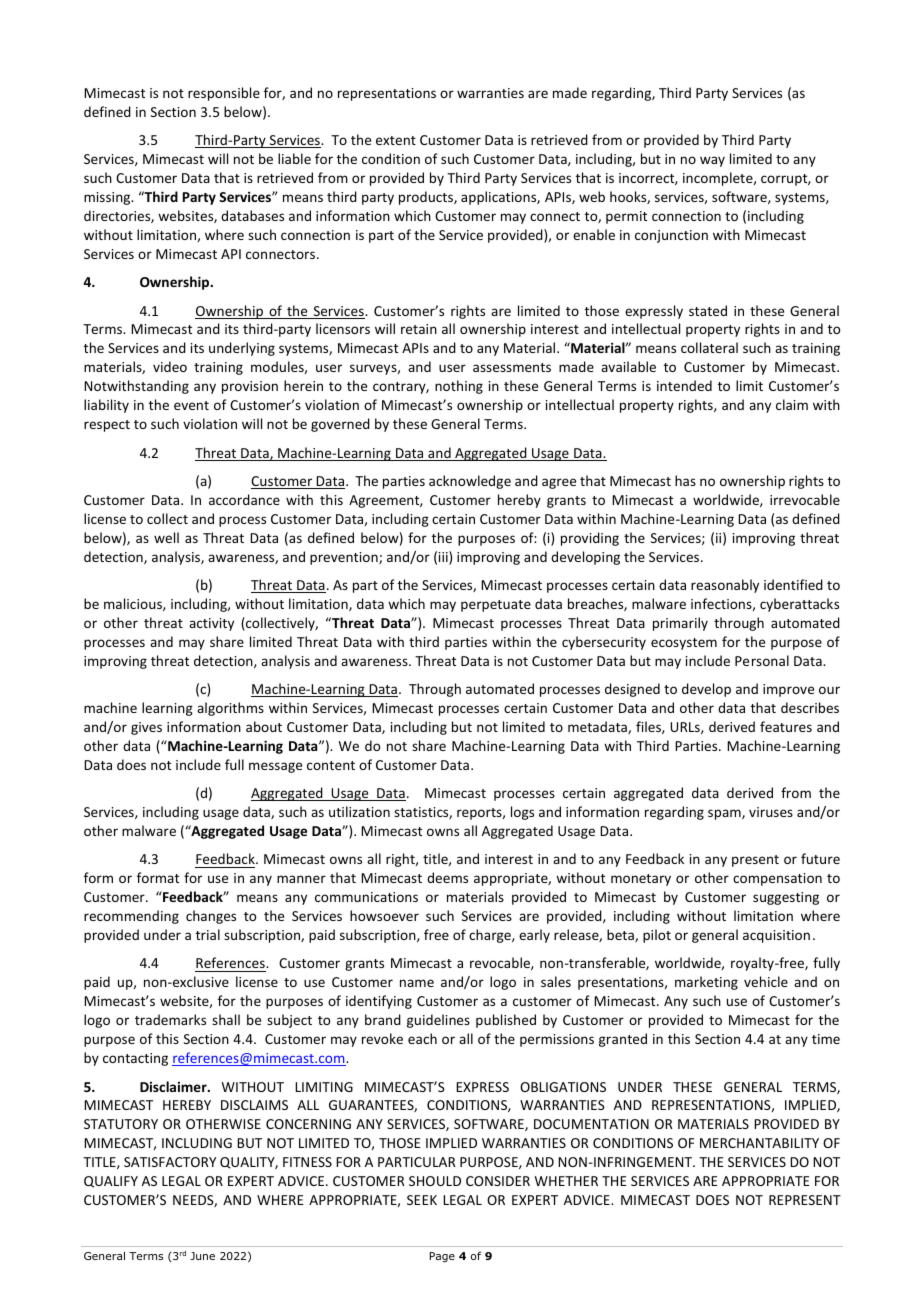 The height and width of the screenshot is (1307, 924). Describe the element at coordinates (496, 606) in the screenshot. I see `perpetuate` at that location.
